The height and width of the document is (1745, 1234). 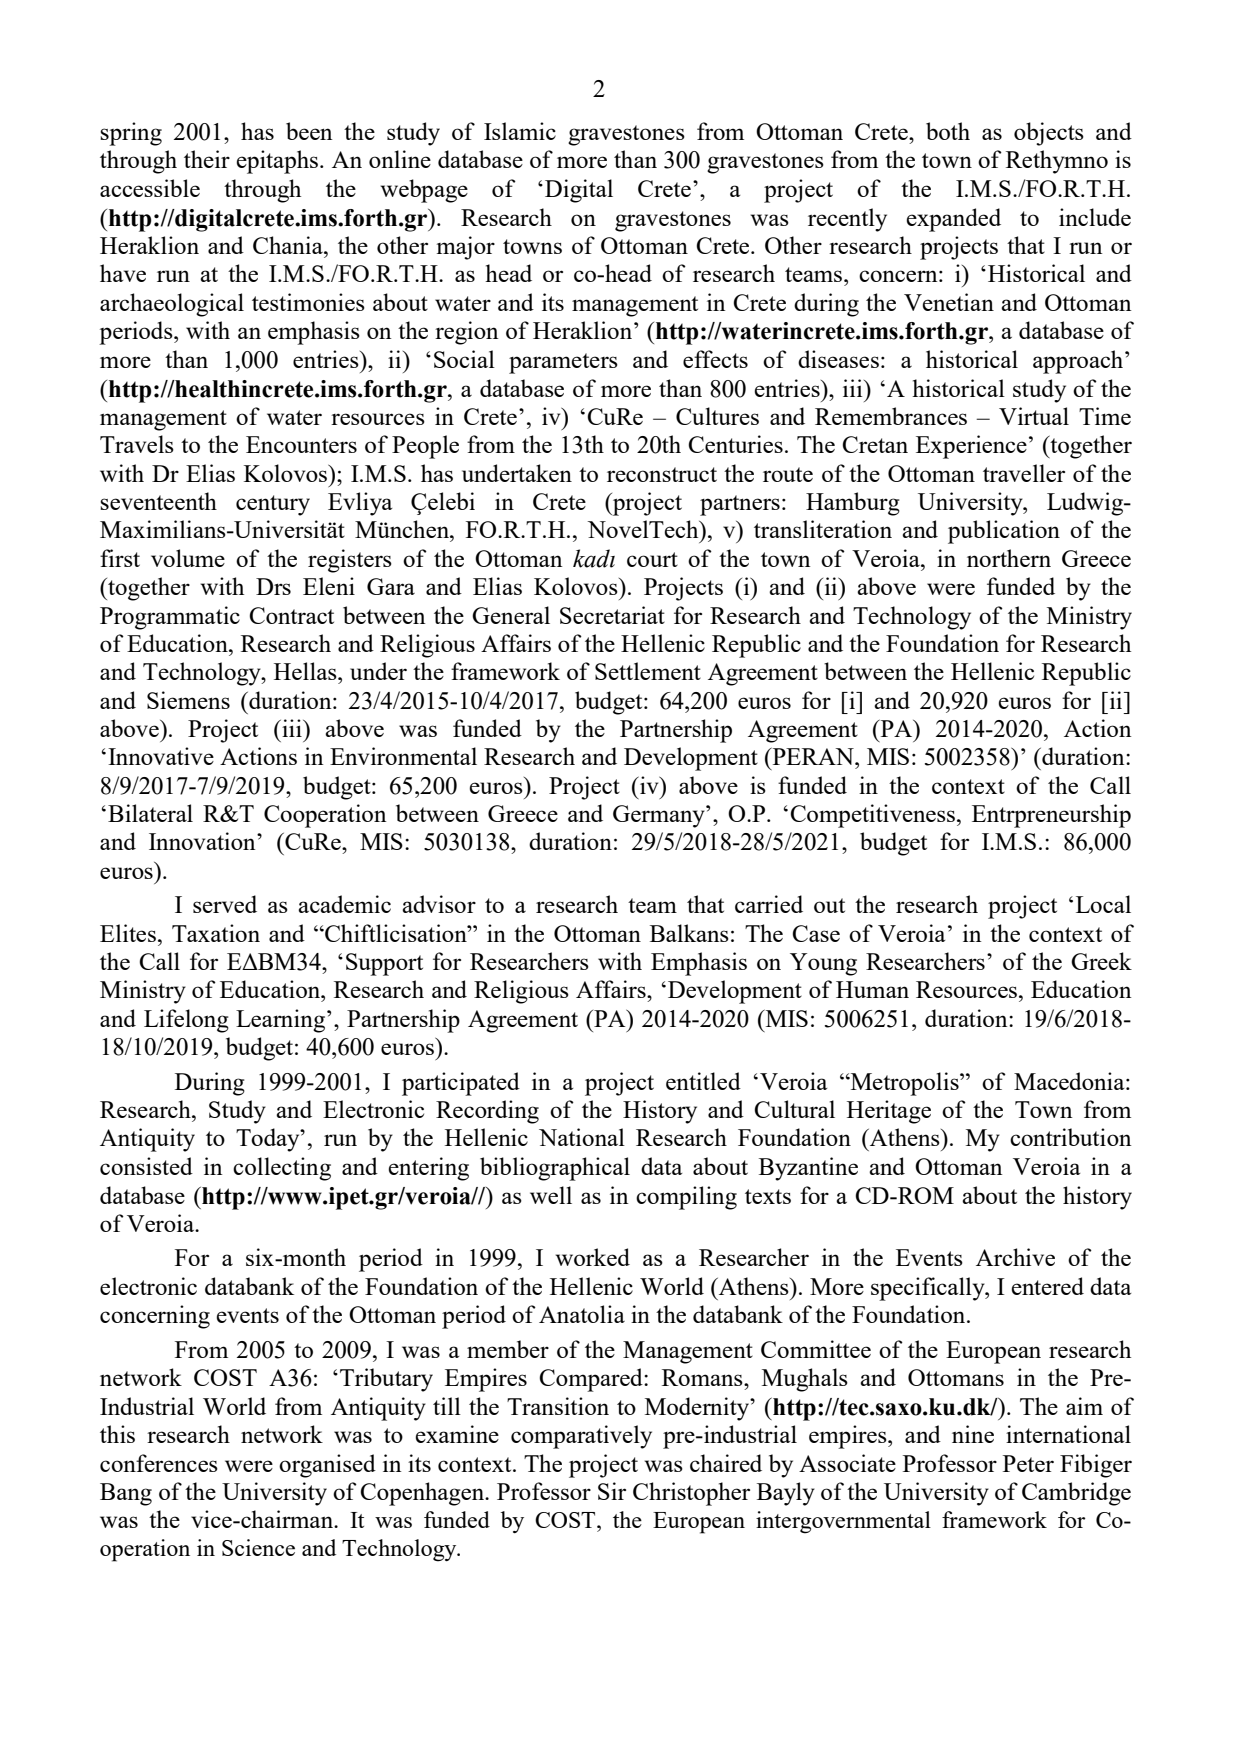 What do you see at coordinates (258, 1547) in the document?
I see `Science` at bounding box center [258, 1547].
